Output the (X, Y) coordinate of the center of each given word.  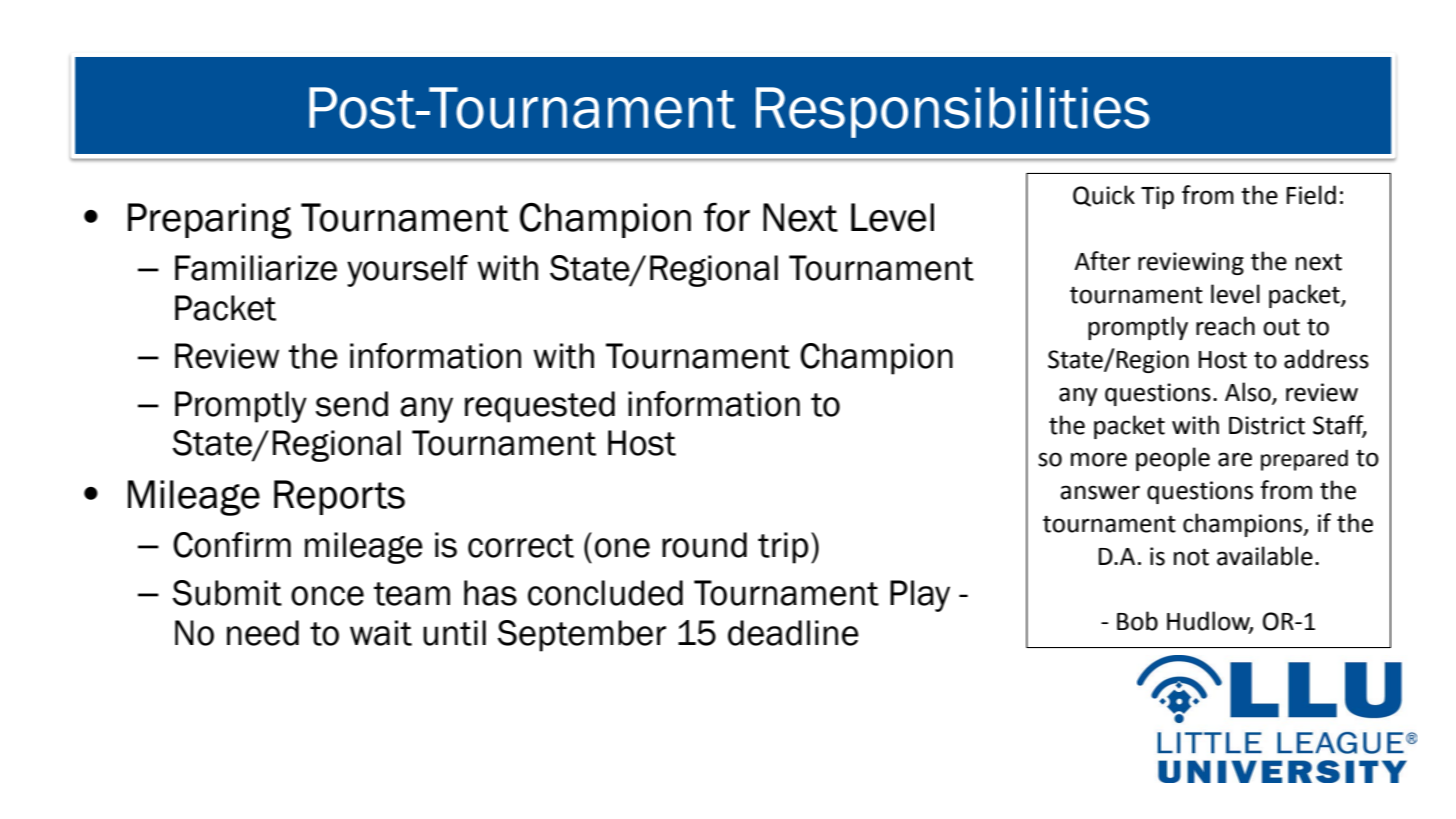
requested (540, 407)
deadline (793, 633)
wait (381, 633)
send (352, 404)
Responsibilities (953, 112)
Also (1249, 393)
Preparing (209, 221)
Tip (1157, 197)
